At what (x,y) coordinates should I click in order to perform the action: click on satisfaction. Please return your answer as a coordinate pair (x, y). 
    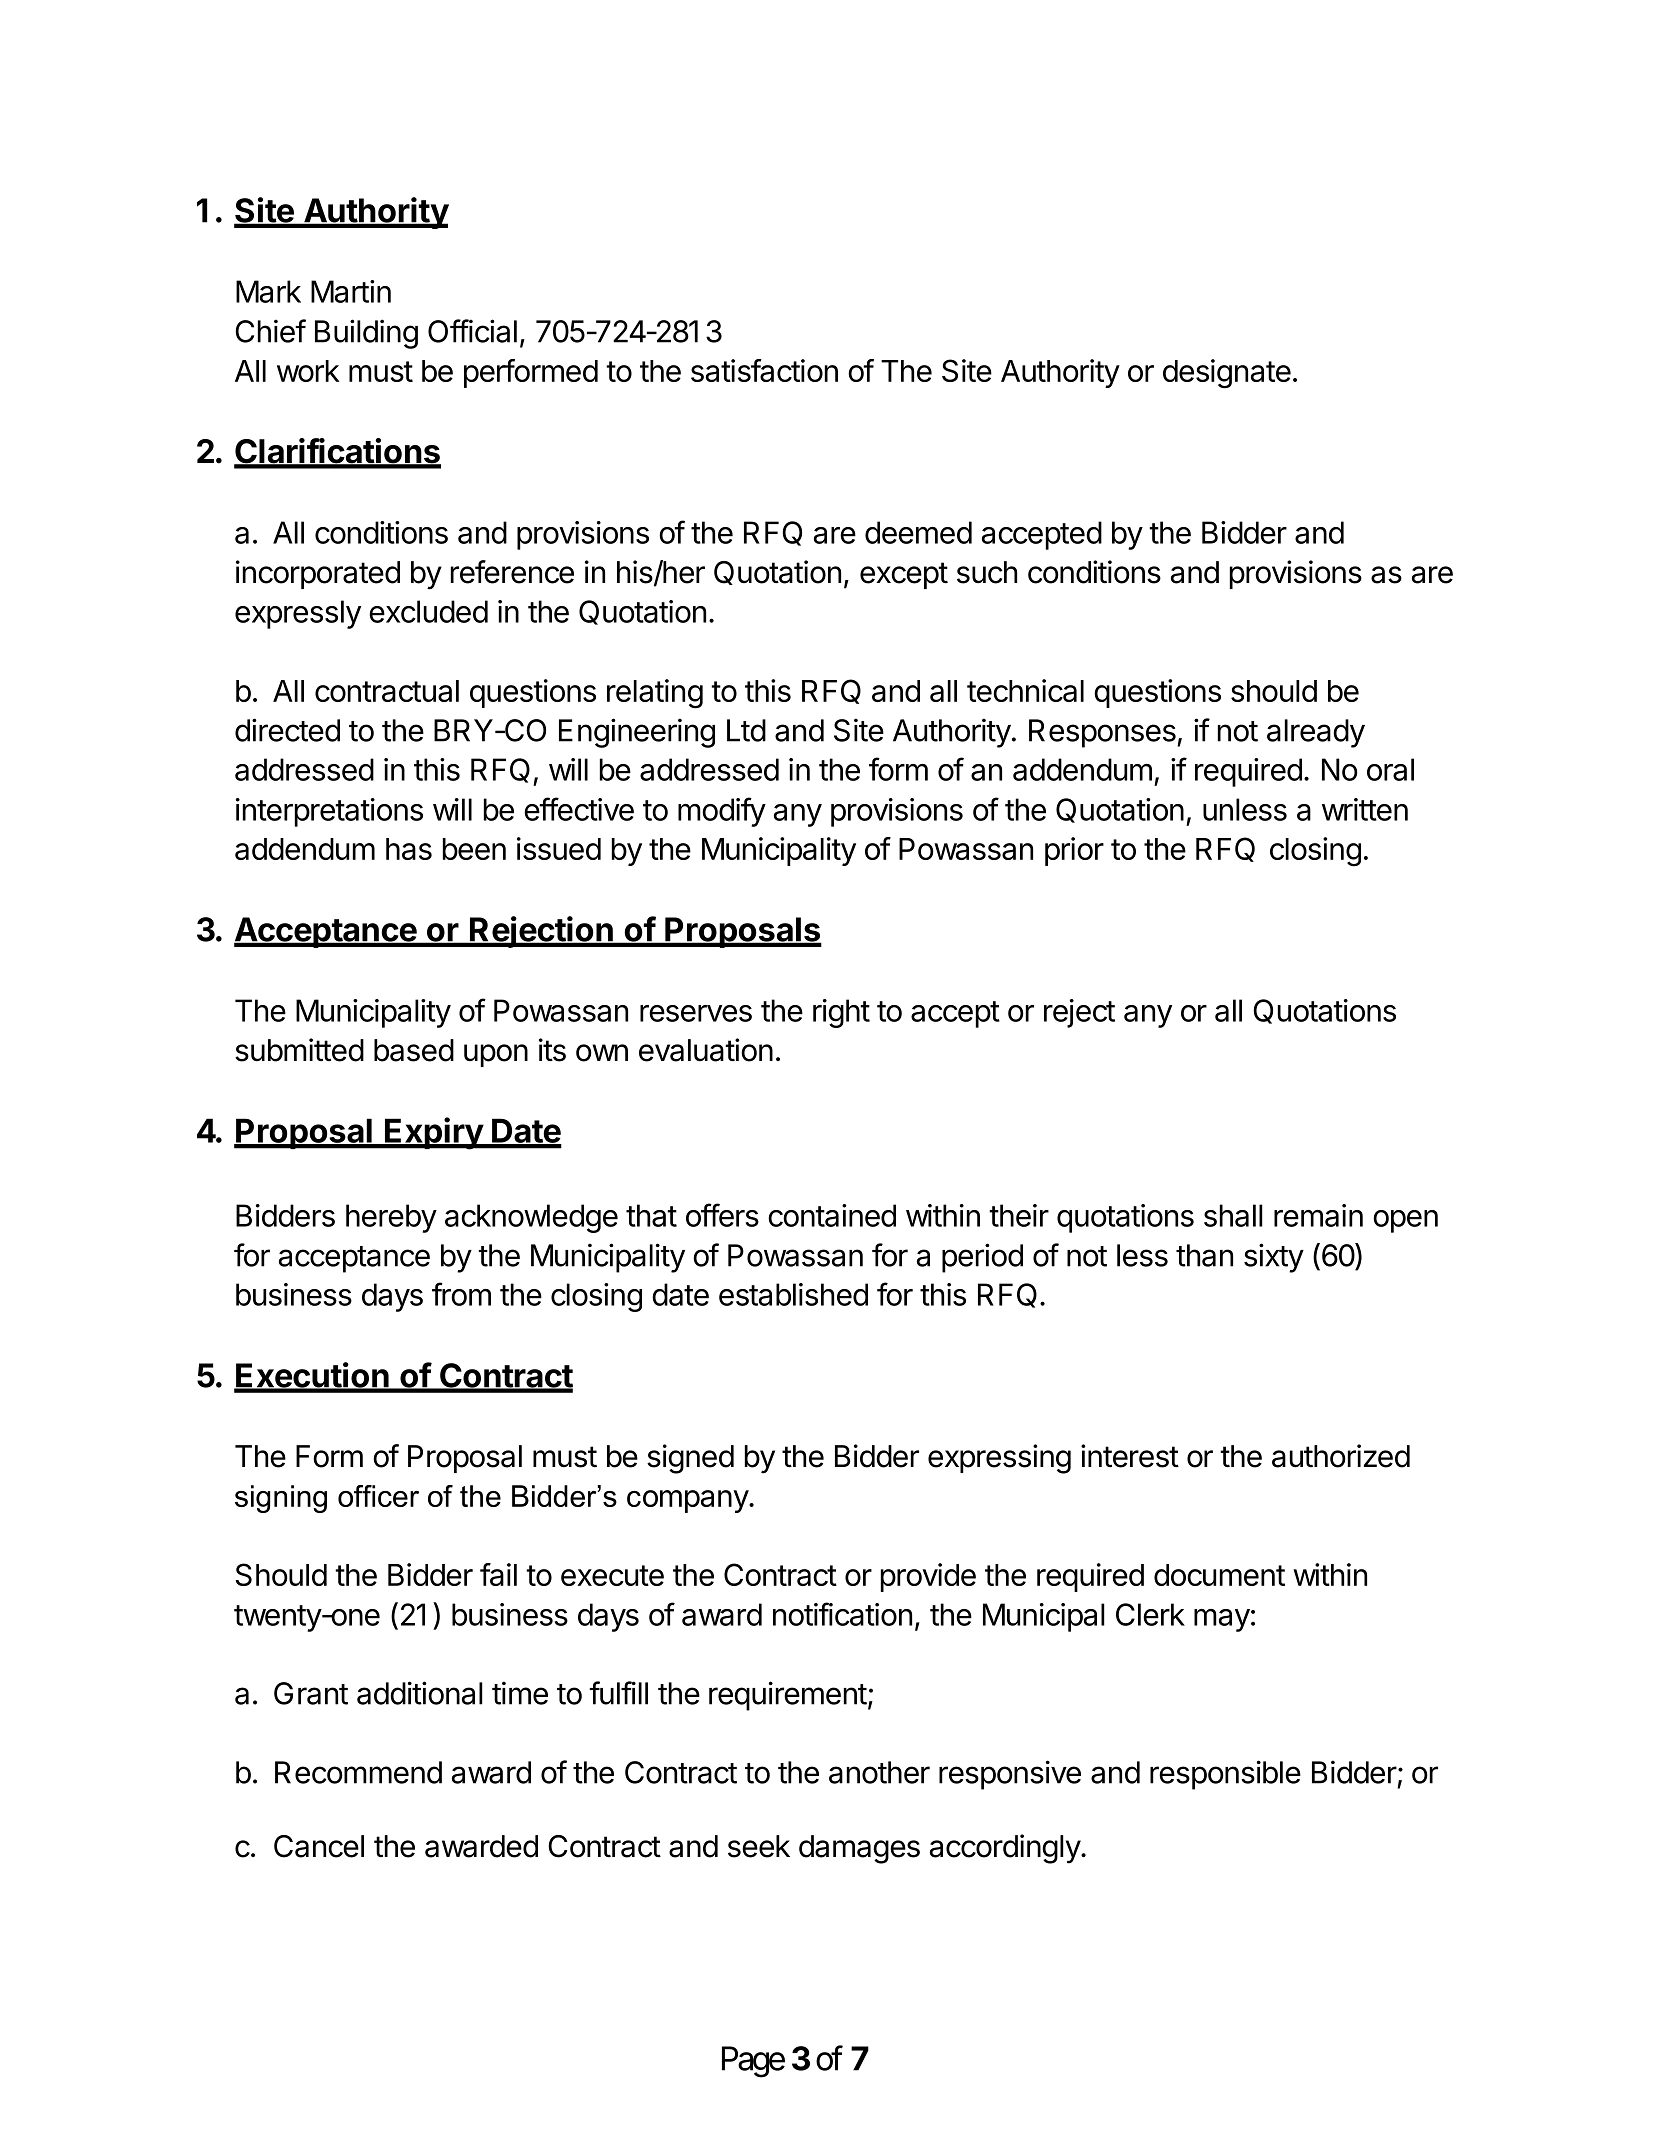
    Looking at the image, I should click on (764, 370).
